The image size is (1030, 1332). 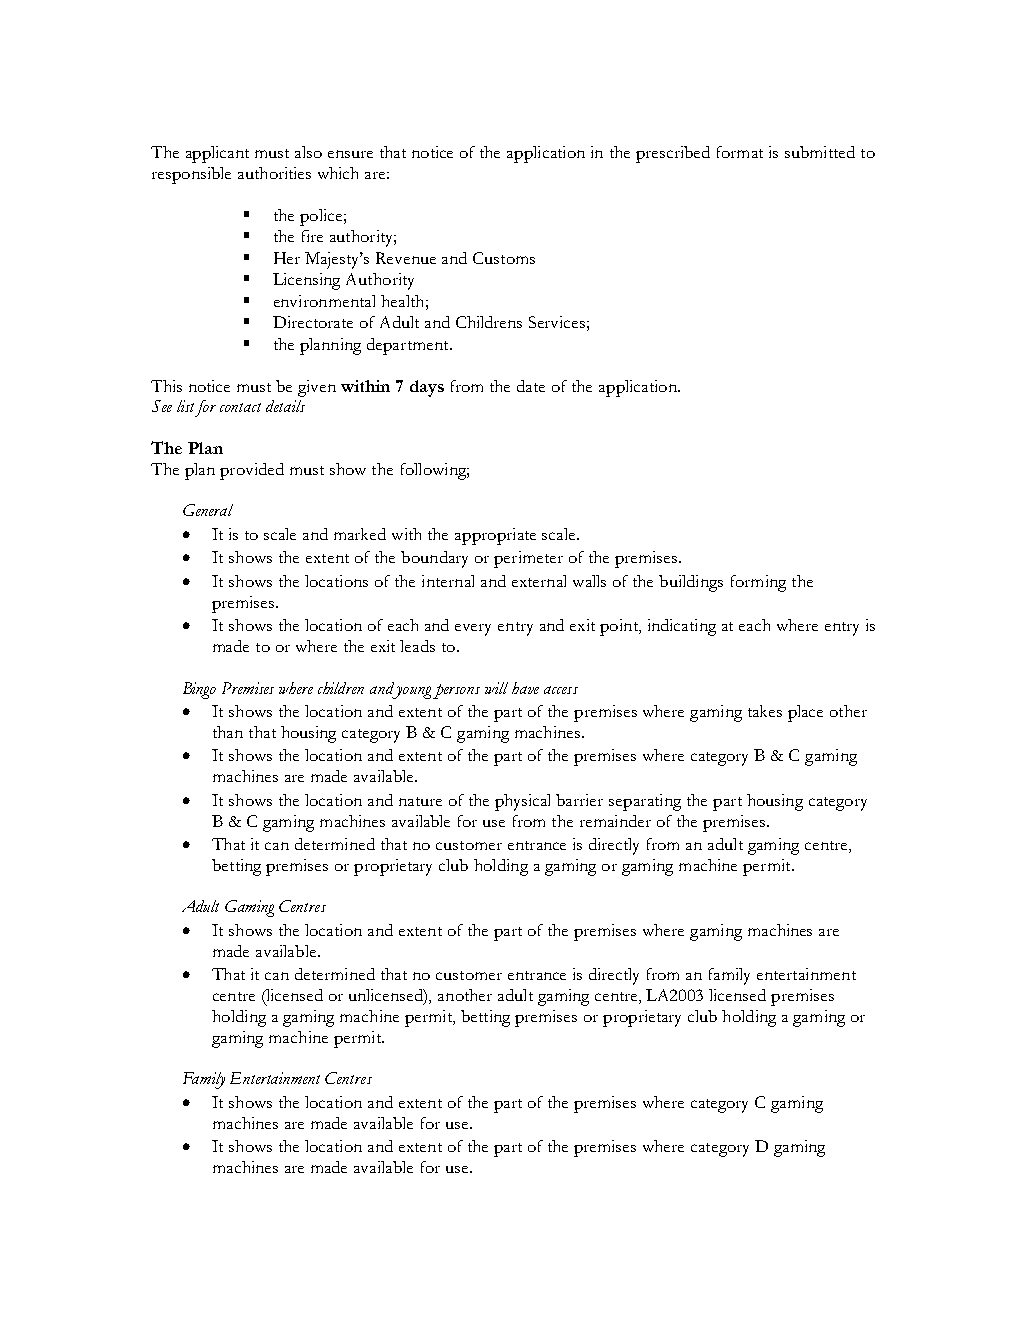 What do you see at coordinates (740, 152) in the image?
I see `format` at bounding box center [740, 152].
